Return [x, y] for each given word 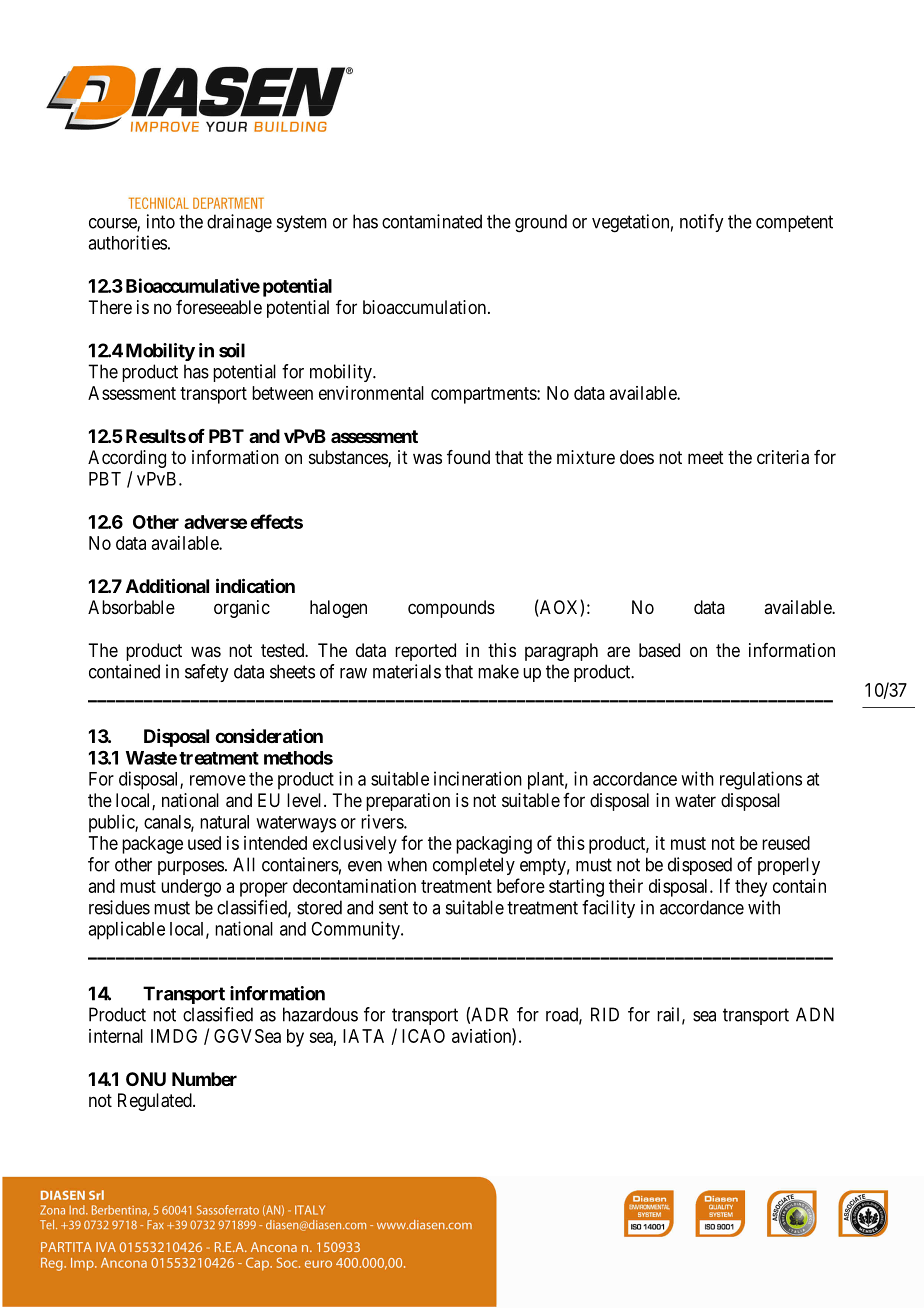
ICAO [423, 1036]
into [161, 221]
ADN [815, 1014]
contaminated [432, 221]
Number [204, 1079]
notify [701, 223]
